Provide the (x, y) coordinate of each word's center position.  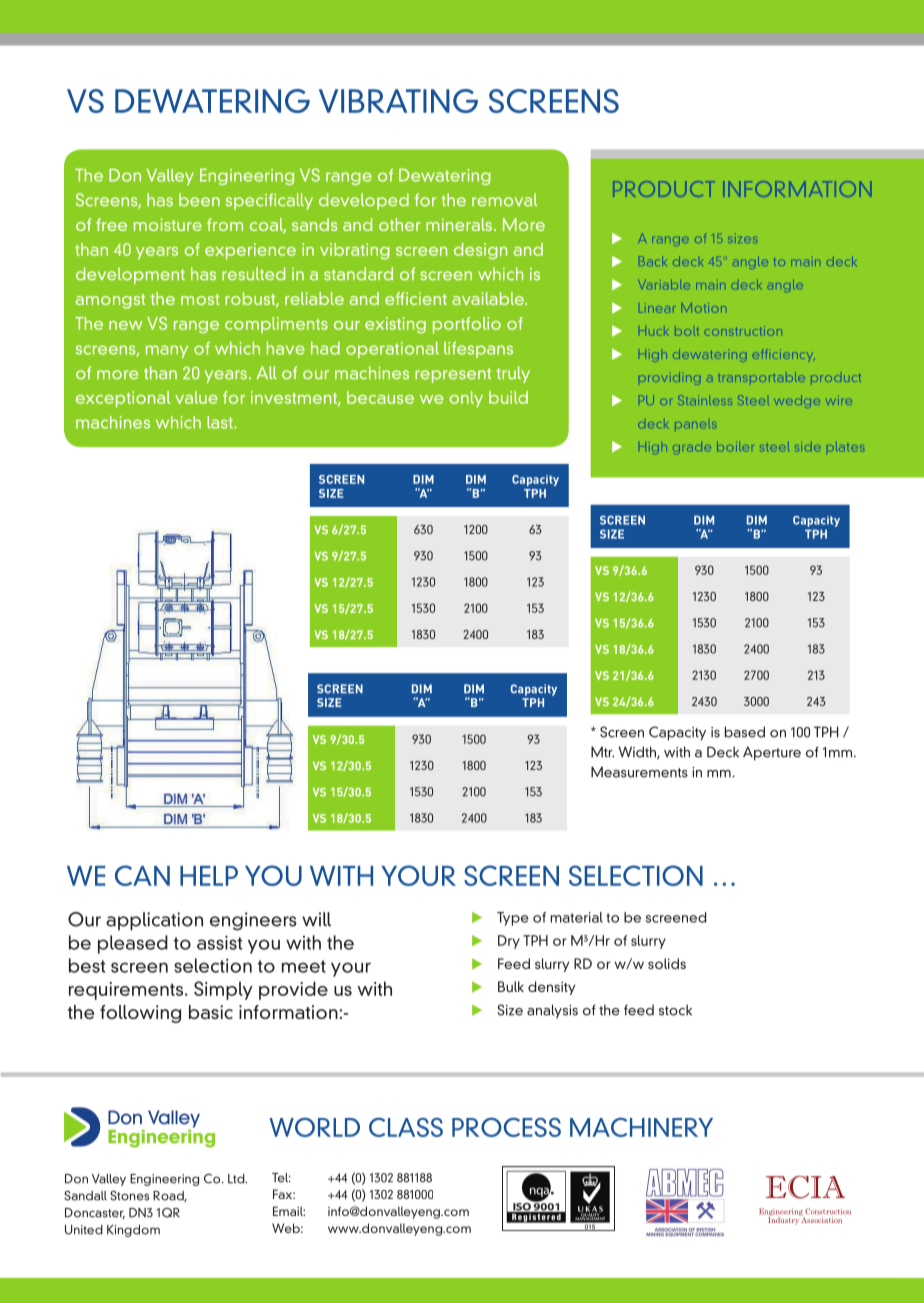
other (400, 224)
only (466, 399)
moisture (168, 224)
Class (406, 1127)
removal (504, 200)
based (745, 732)
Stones (129, 1195)
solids (667, 963)
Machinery (641, 1127)
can (142, 875)
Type (513, 919)
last (221, 422)
